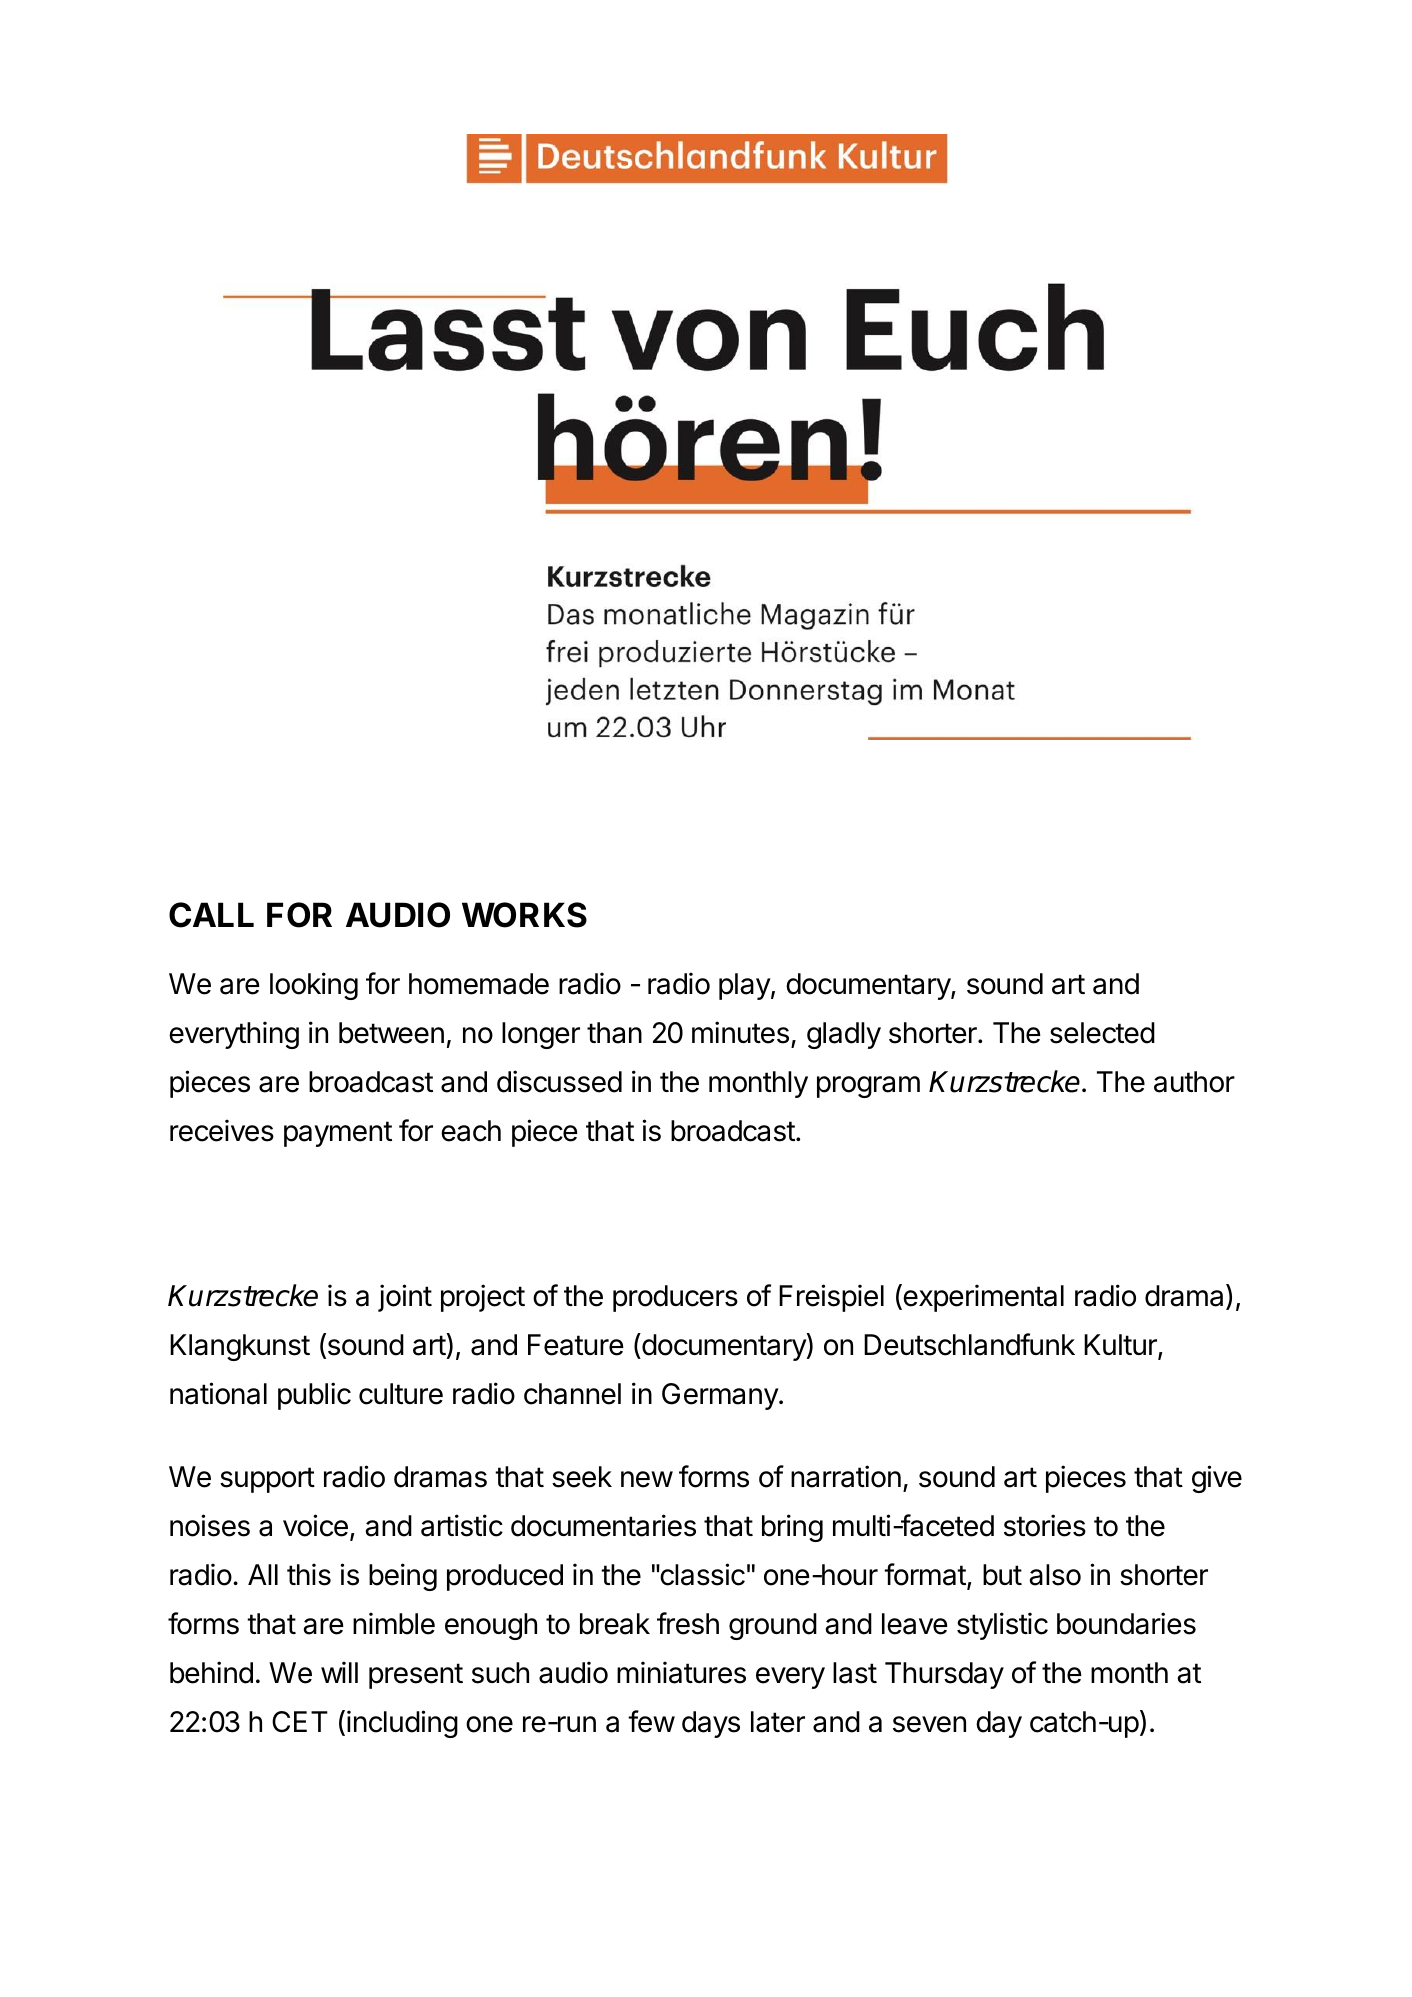  What do you see at coordinates (1102, 1033) in the image?
I see `selected` at bounding box center [1102, 1033].
